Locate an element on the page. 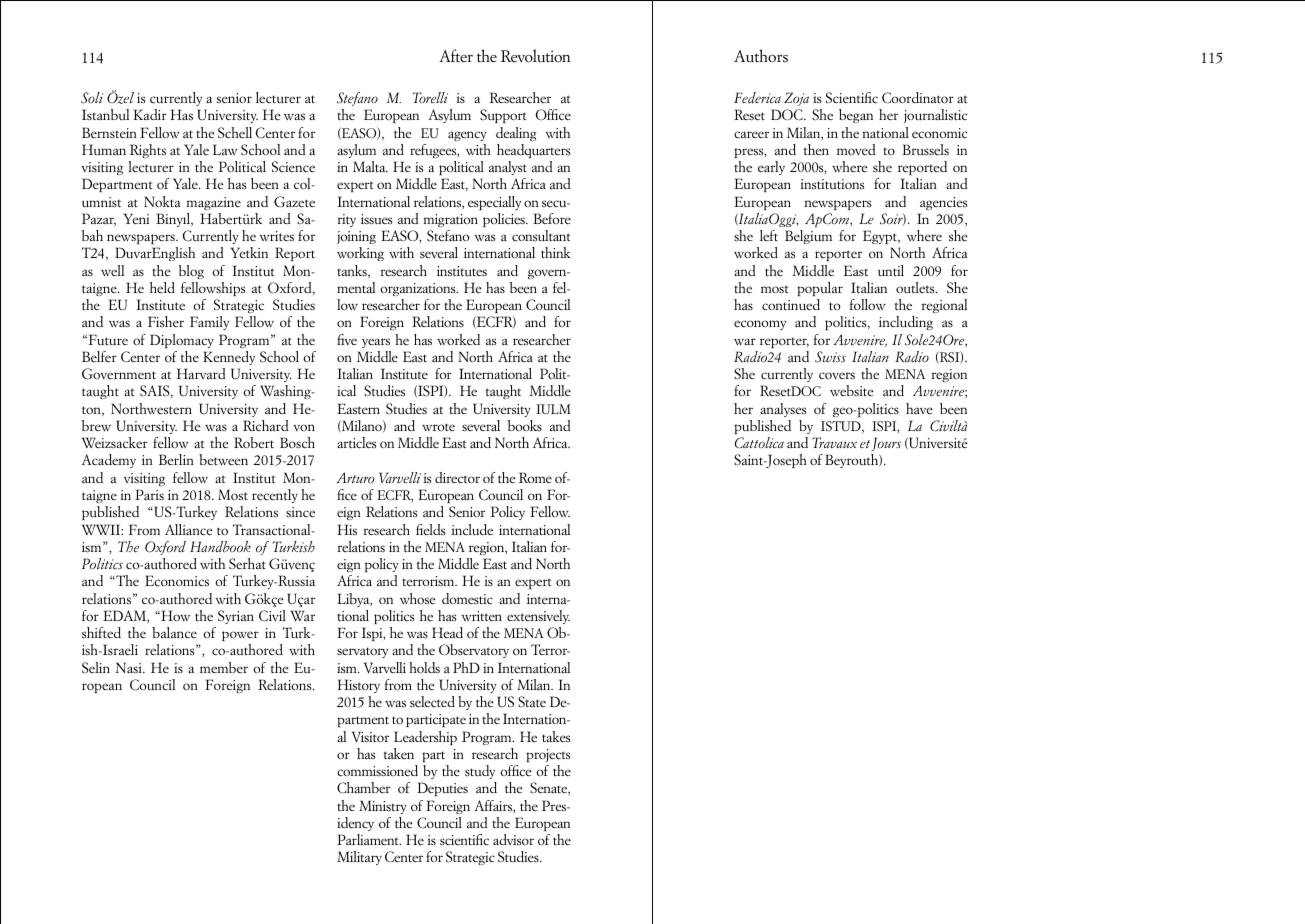 Image resolution: width=1305 pixels, height=924 pixels. projects is located at coordinates (548, 755).
